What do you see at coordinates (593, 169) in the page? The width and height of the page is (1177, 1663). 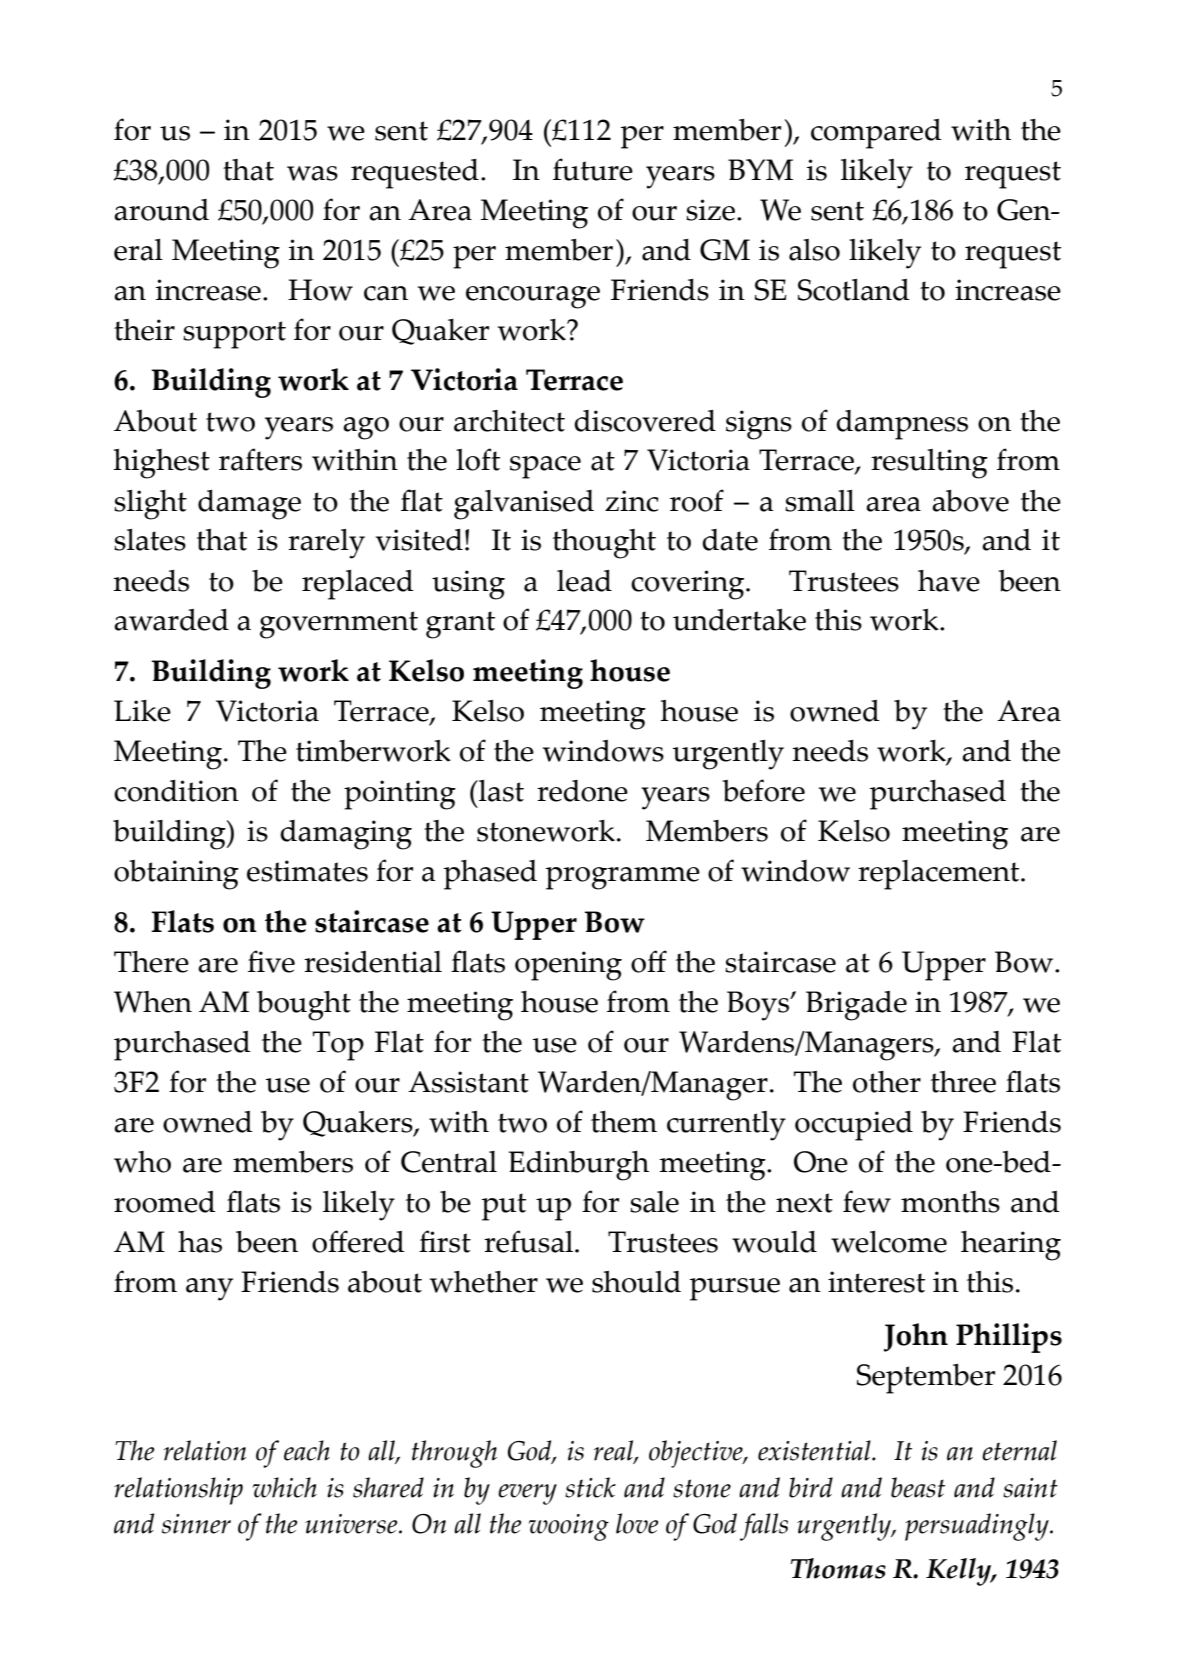 I see `future` at bounding box center [593, 169].
